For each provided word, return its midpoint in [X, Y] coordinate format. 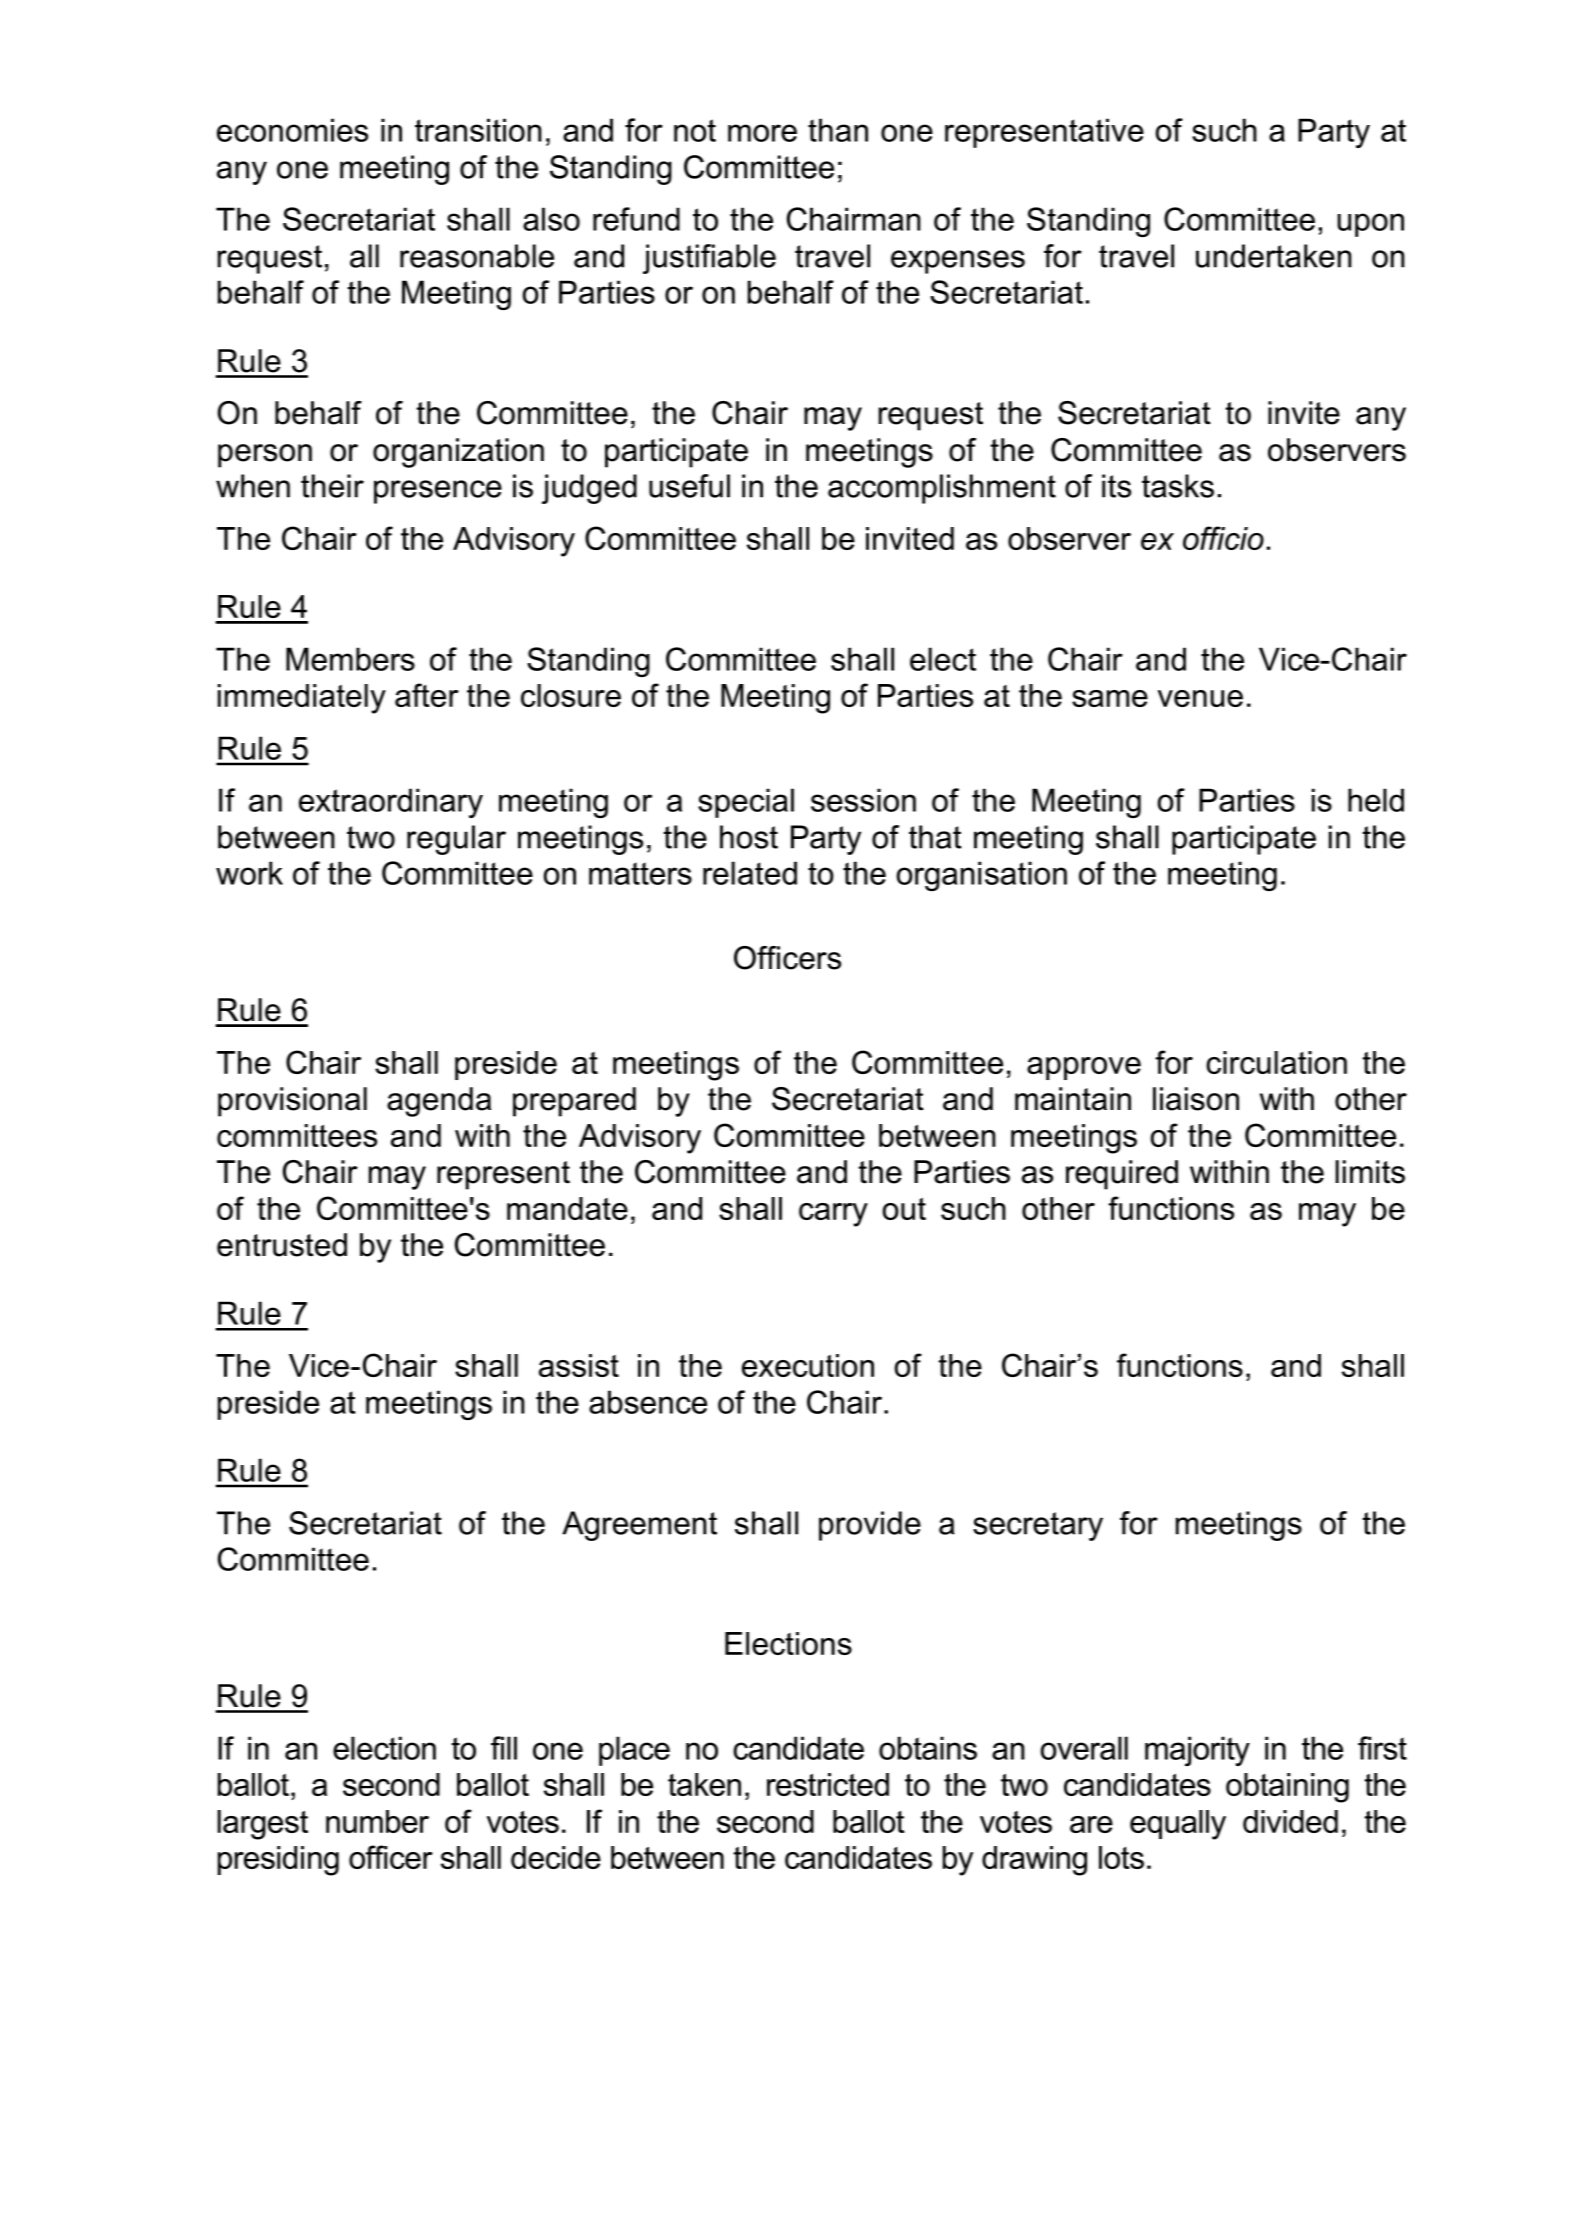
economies [292, 130]
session [863, 800]
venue [1200, 698]
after [427, 695]
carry [833, 1215]
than [838, 130]
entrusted [282, 1245]
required [1122, 1175]
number [377, 1821]
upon [1370, 225]
